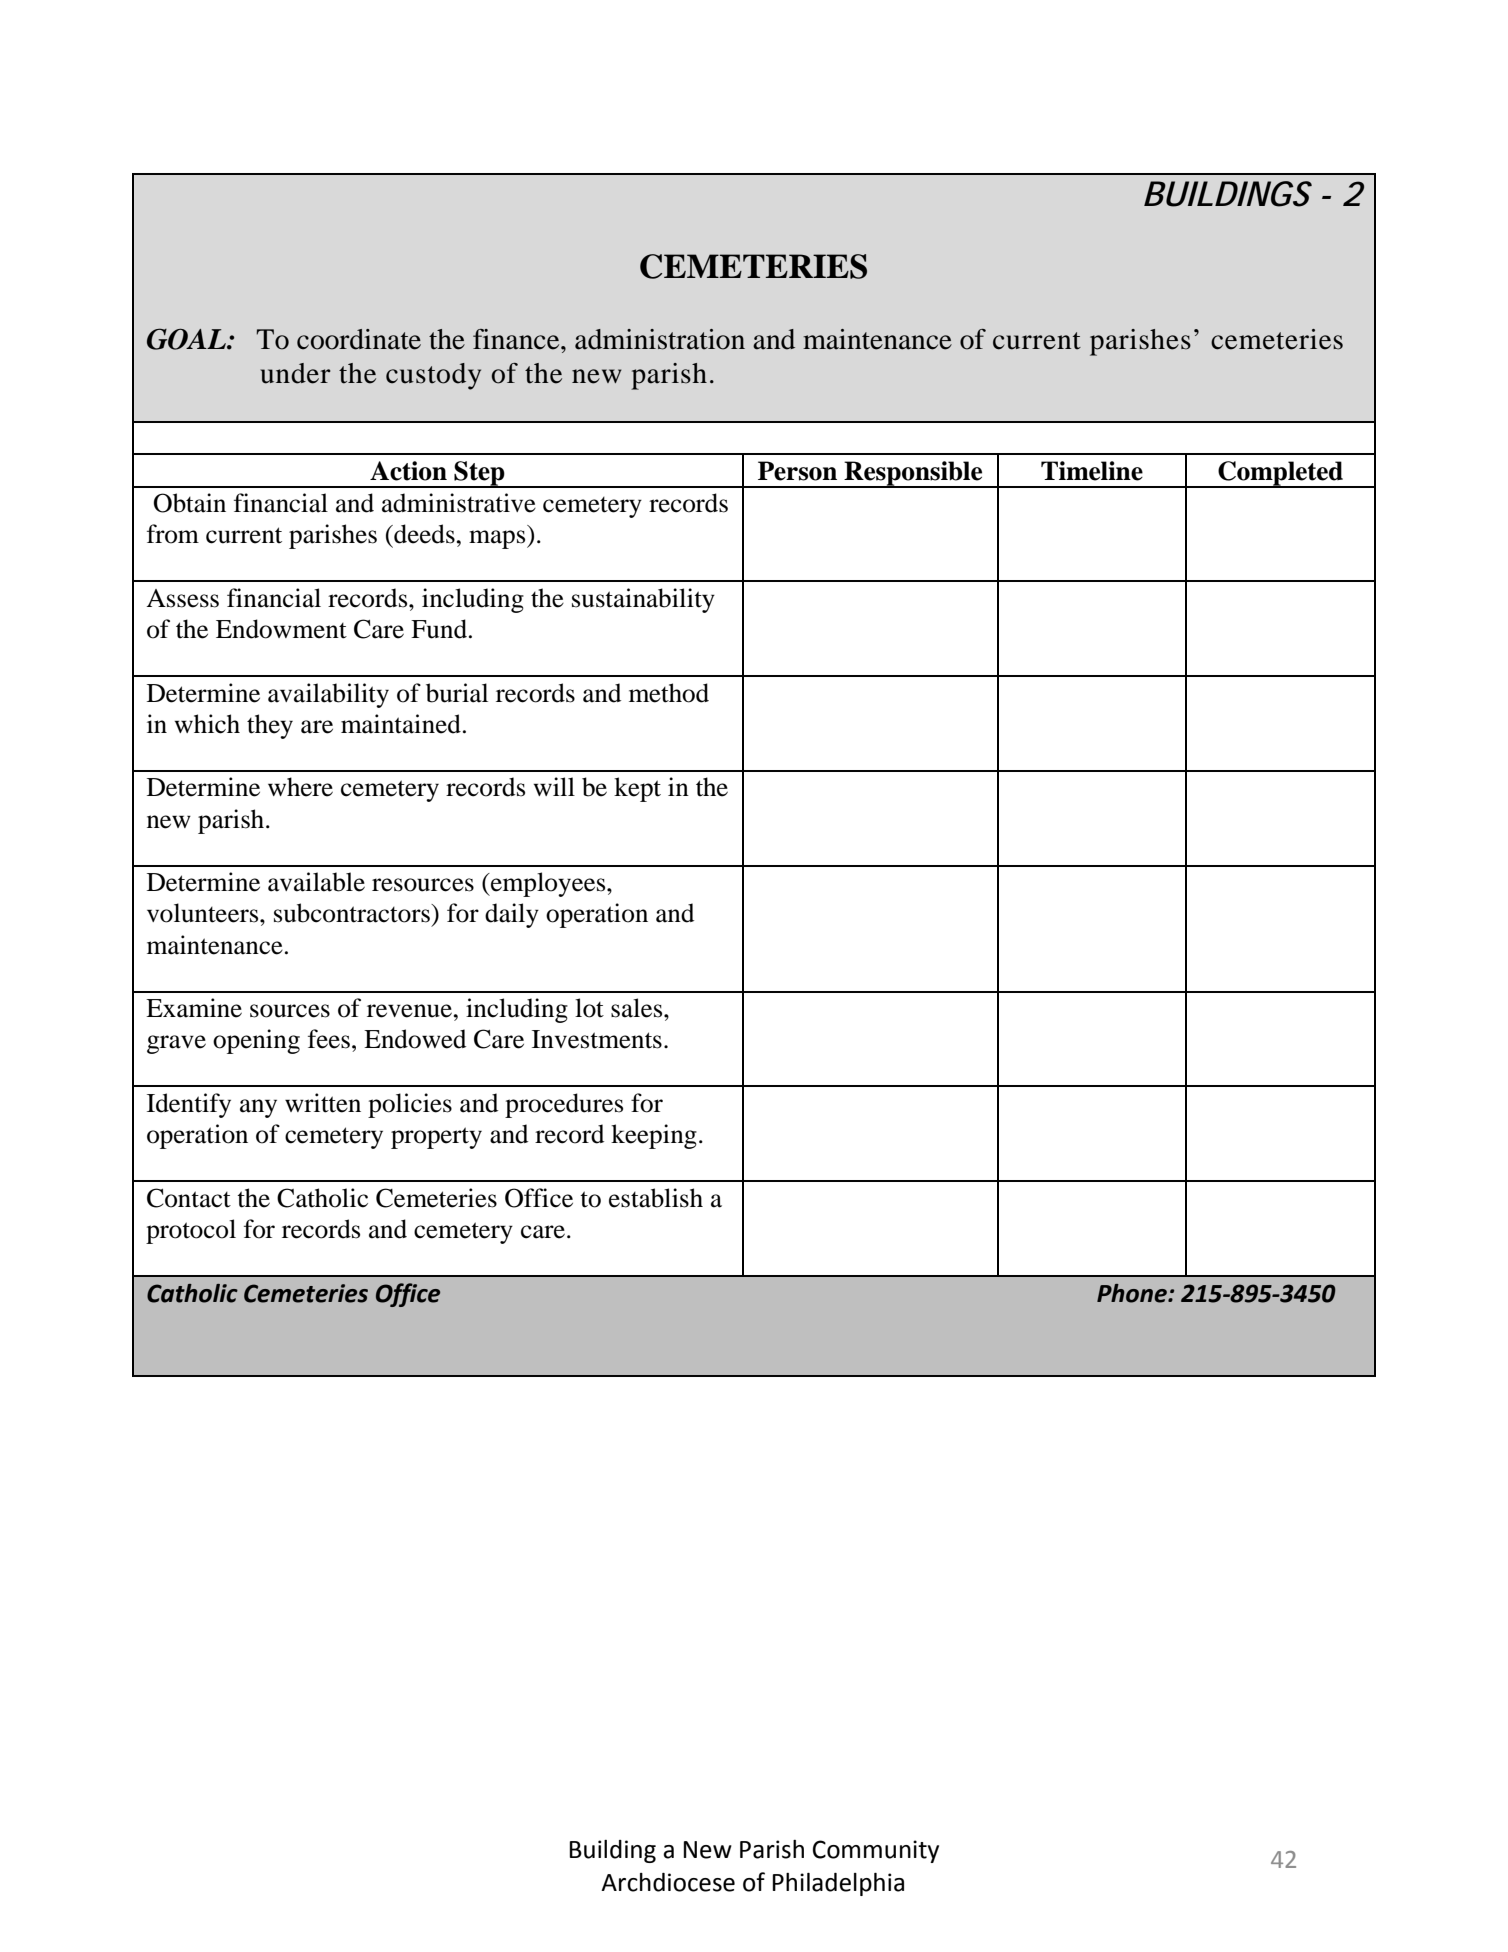 This page has height=1952, width=1508. I want to click on they, so click(270, 726).
